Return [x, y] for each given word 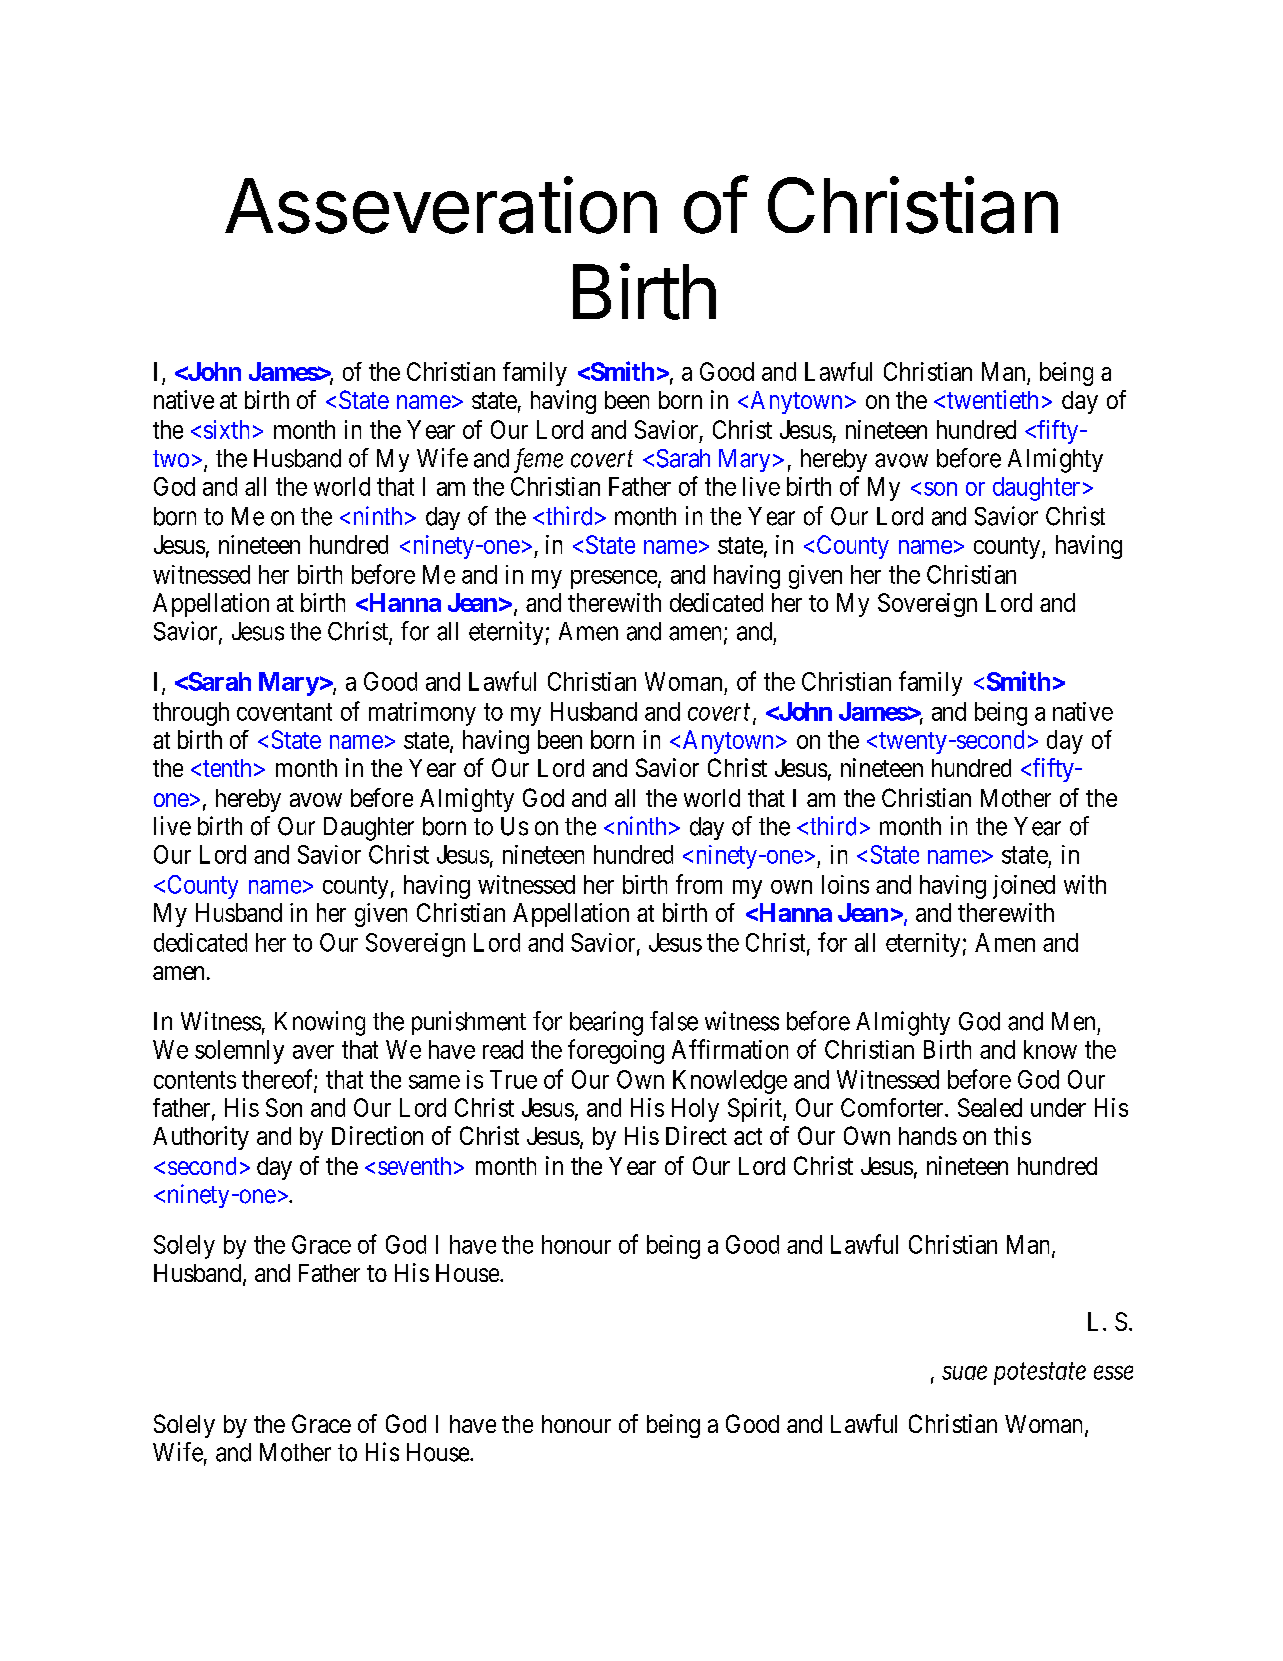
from [699, 884]
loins [845, 884]
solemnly [239, 1052]
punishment [469, 1023]
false [674, 1021]
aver [313, 1052]
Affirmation [730, 1049]
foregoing [616, 1051]
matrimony [422, 714]
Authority [201, 1138]
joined [1024, 887]
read [503, 1049]
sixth [226, 429]
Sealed [990, 1107]
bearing [606, 1023]
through [191, 714]
